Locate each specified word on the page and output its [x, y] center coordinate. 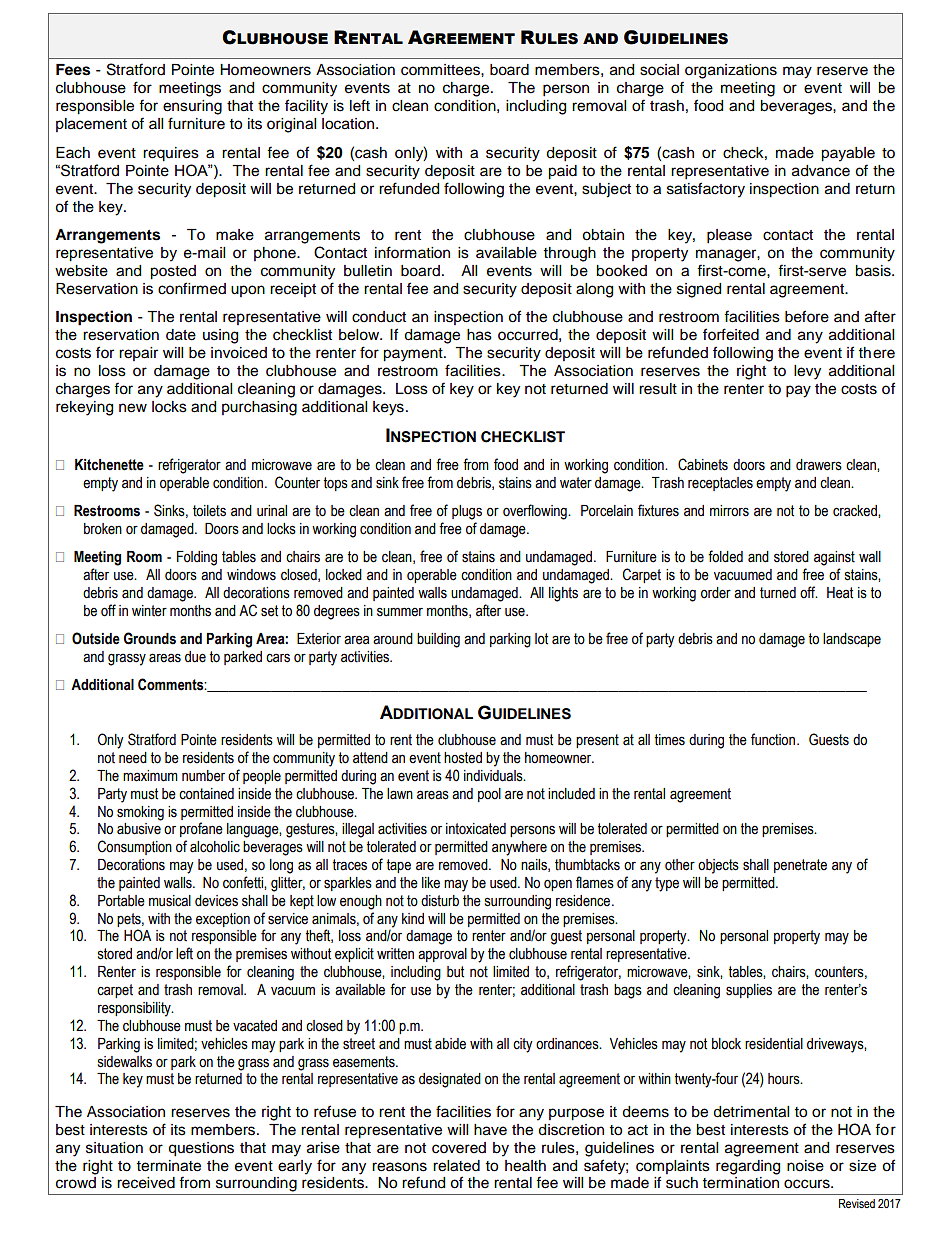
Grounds [150, 638]
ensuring [192, 107]
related [456, 1166]
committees [441, 70]
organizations [731, 71]
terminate [169, 1166]
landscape [852, 640]
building [438, 640]
